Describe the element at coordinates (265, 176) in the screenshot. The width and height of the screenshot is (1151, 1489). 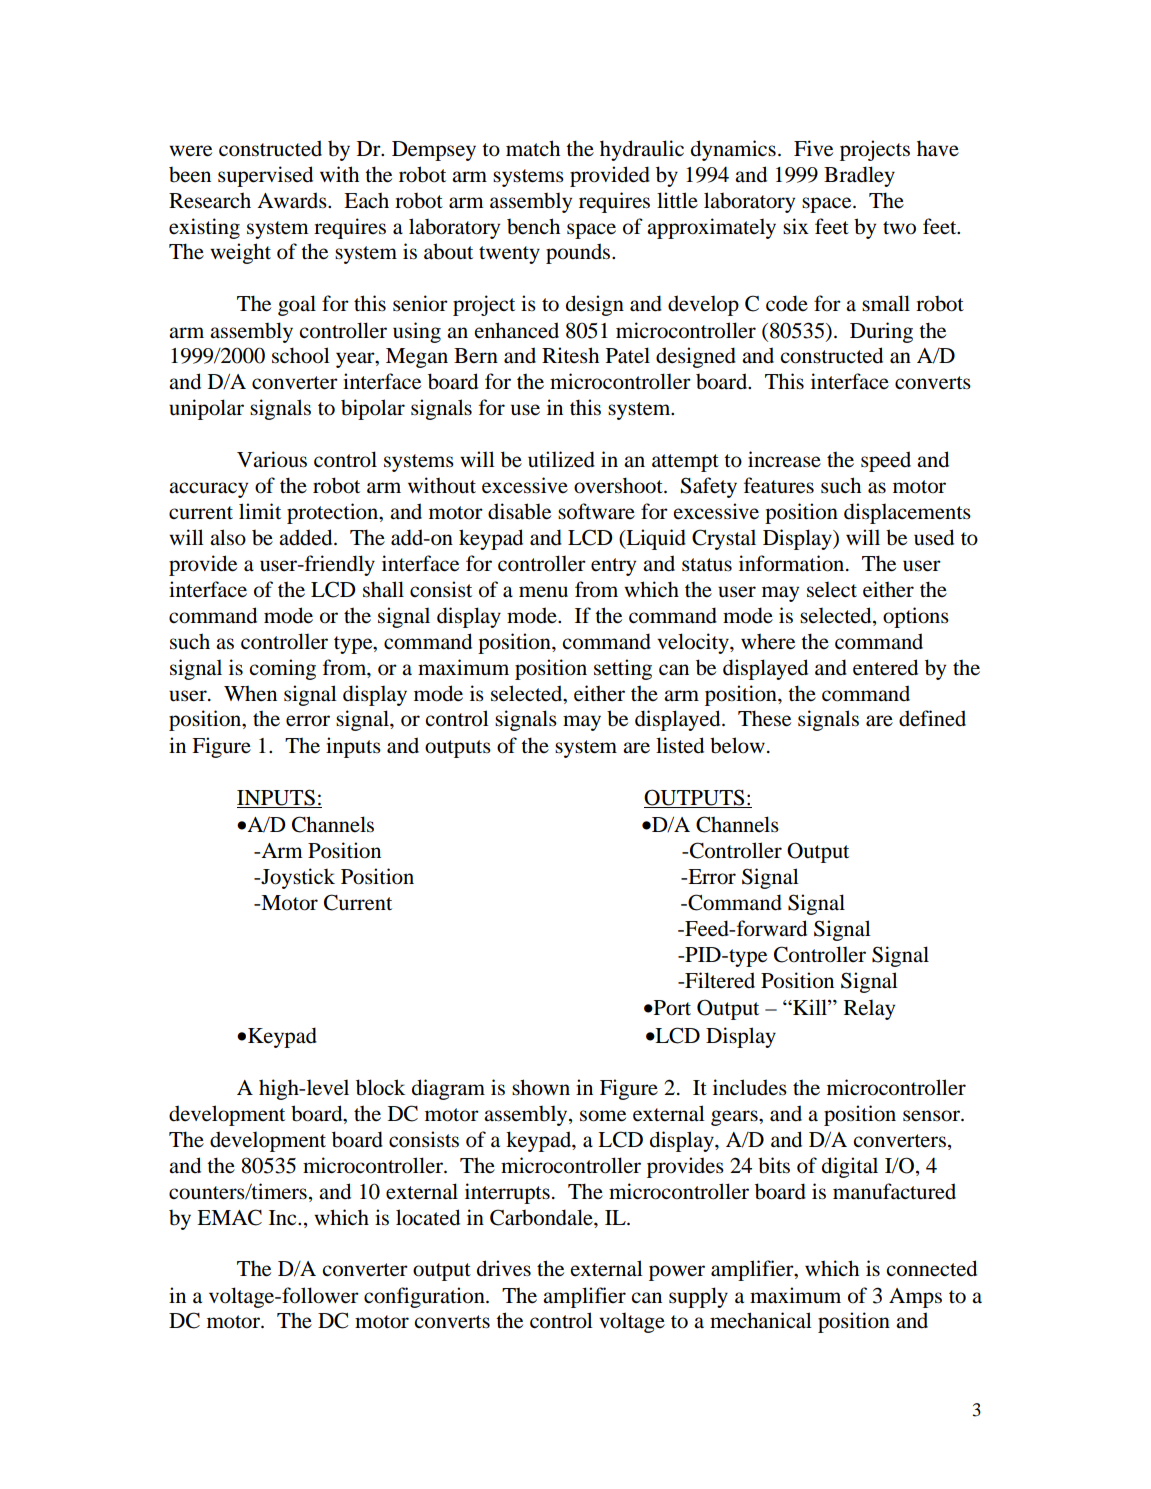
I see `supervised` at that location.
